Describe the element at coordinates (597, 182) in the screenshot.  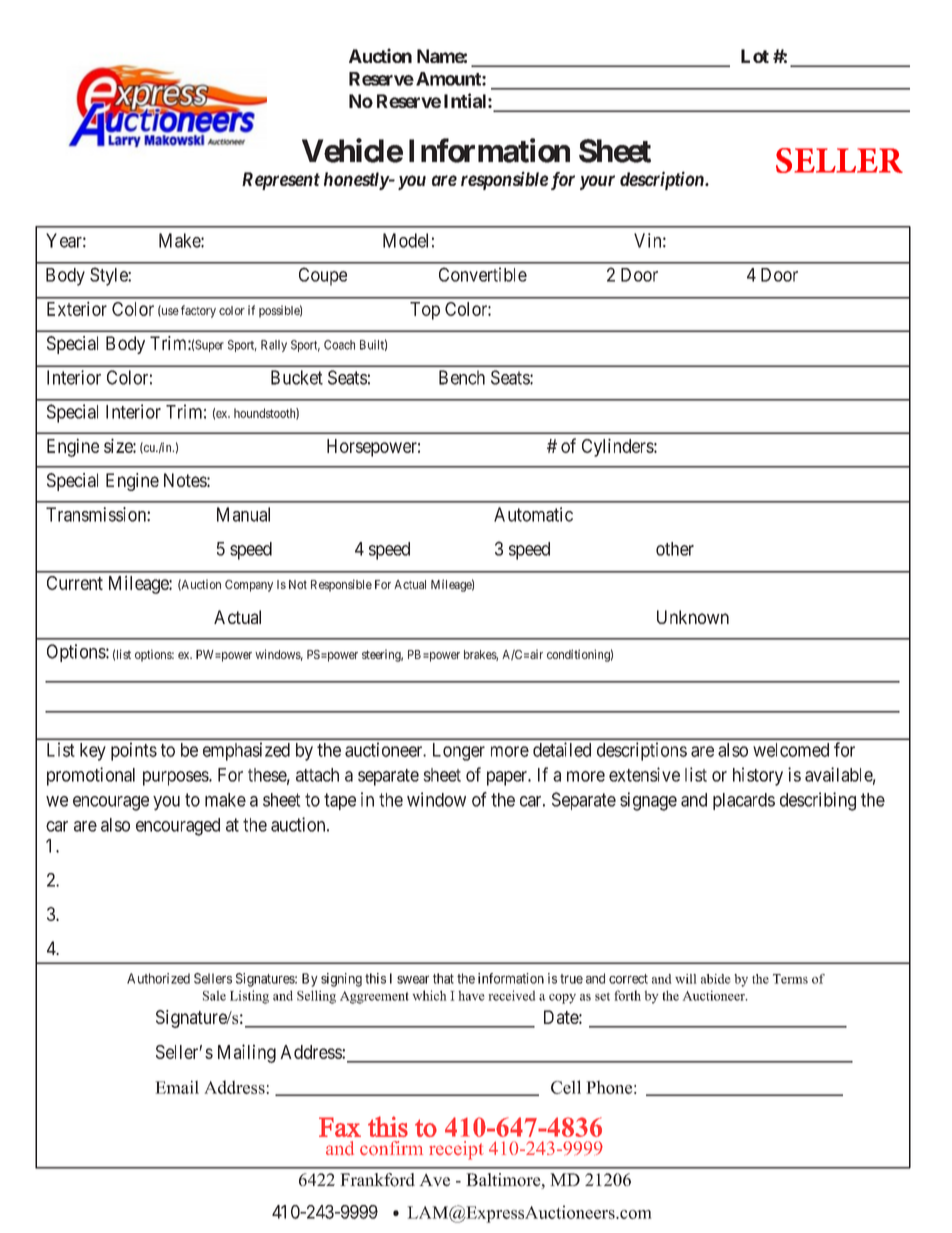
I see `your` at that location.
